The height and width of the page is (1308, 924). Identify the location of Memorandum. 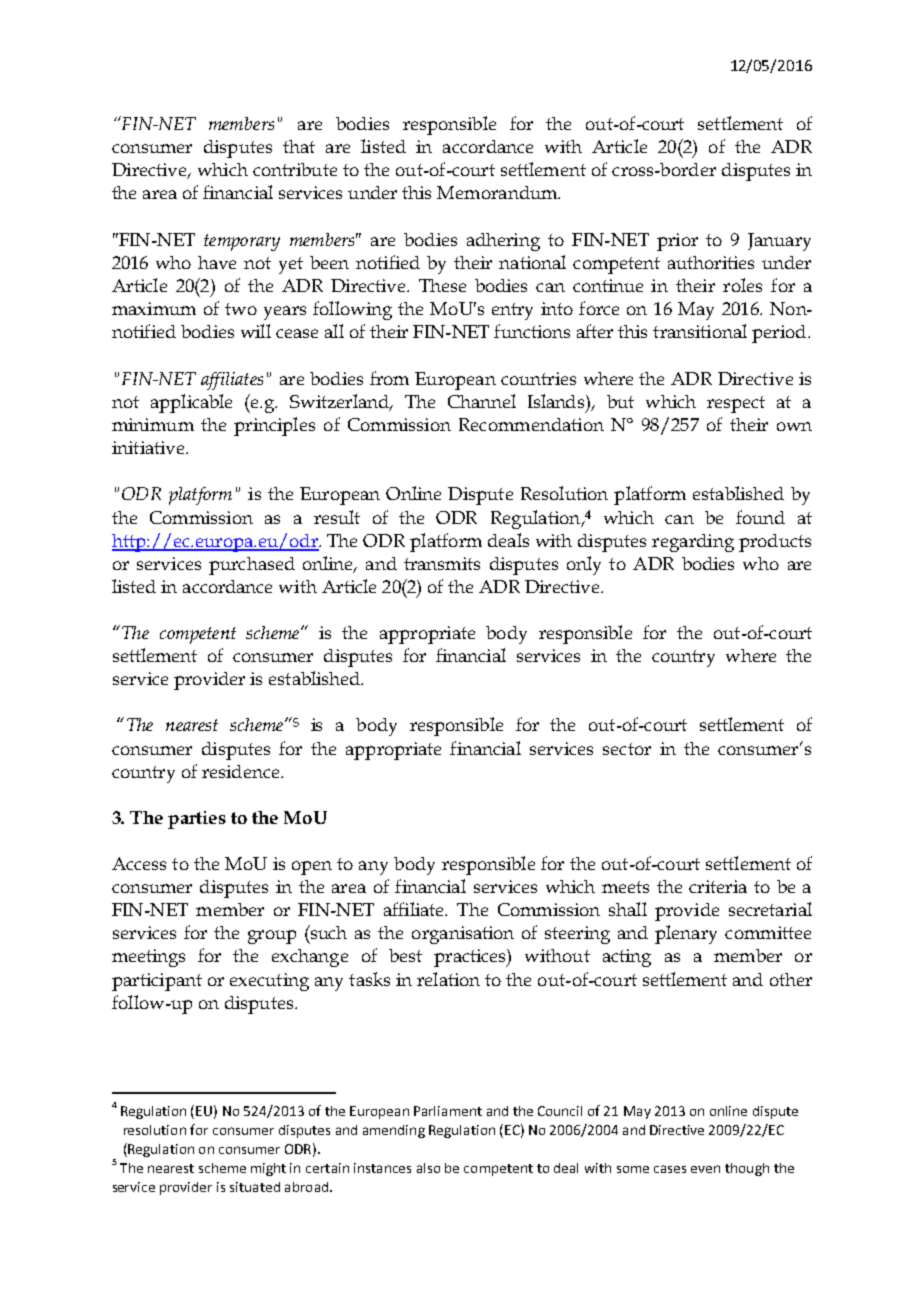
(498, 192).
